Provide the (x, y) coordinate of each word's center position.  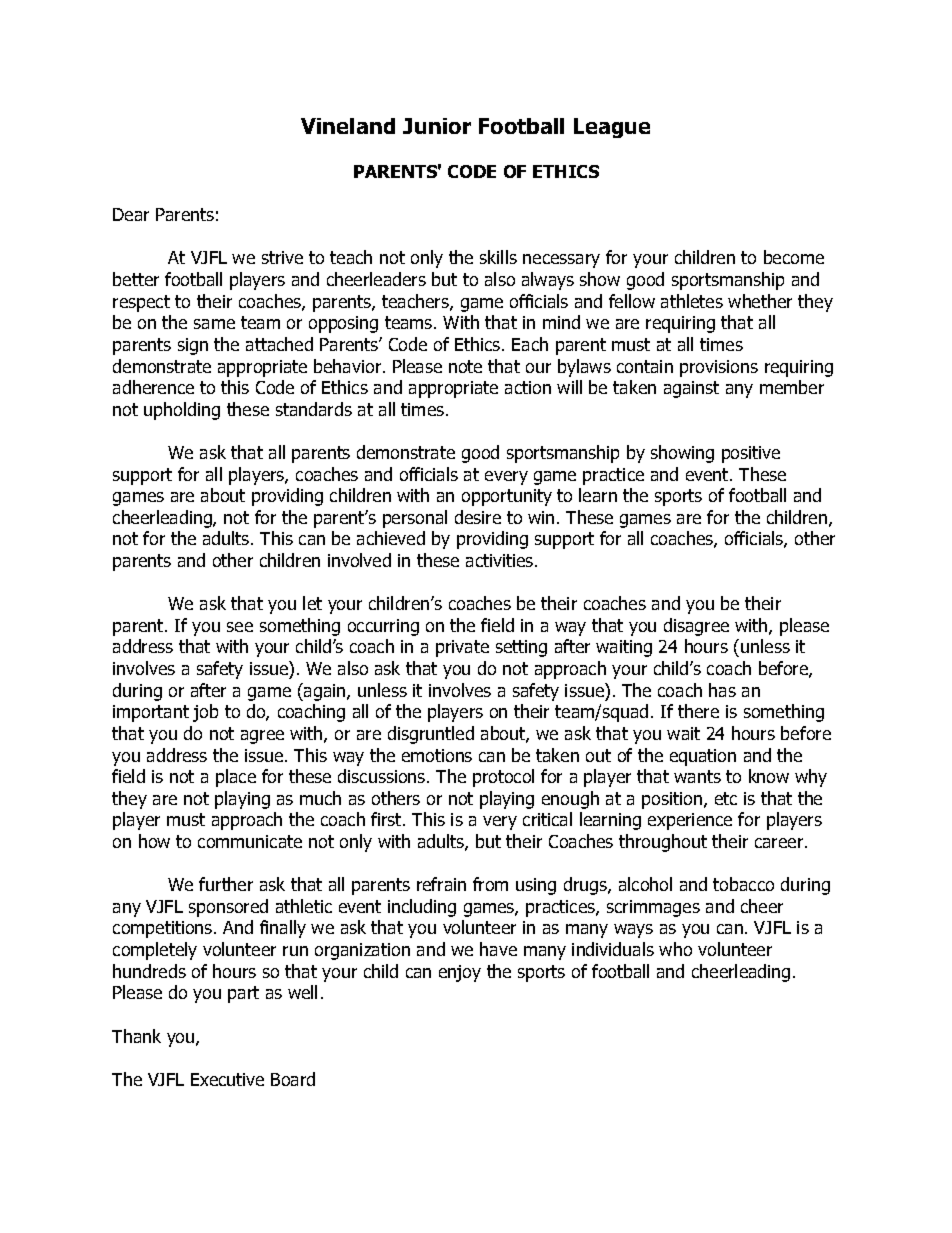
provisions (719, 368)
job (205, 713)
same (214, 324)
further (226, 884)
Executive (227, 1079)
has (722, 690)
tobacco (743, 884)
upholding (182, 411)
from (490, 884)
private (462, 648)
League (612, 128)
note (465, 366)
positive (751, 454)
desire (478, 517)
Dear (131, 214)
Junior (437, 126)
